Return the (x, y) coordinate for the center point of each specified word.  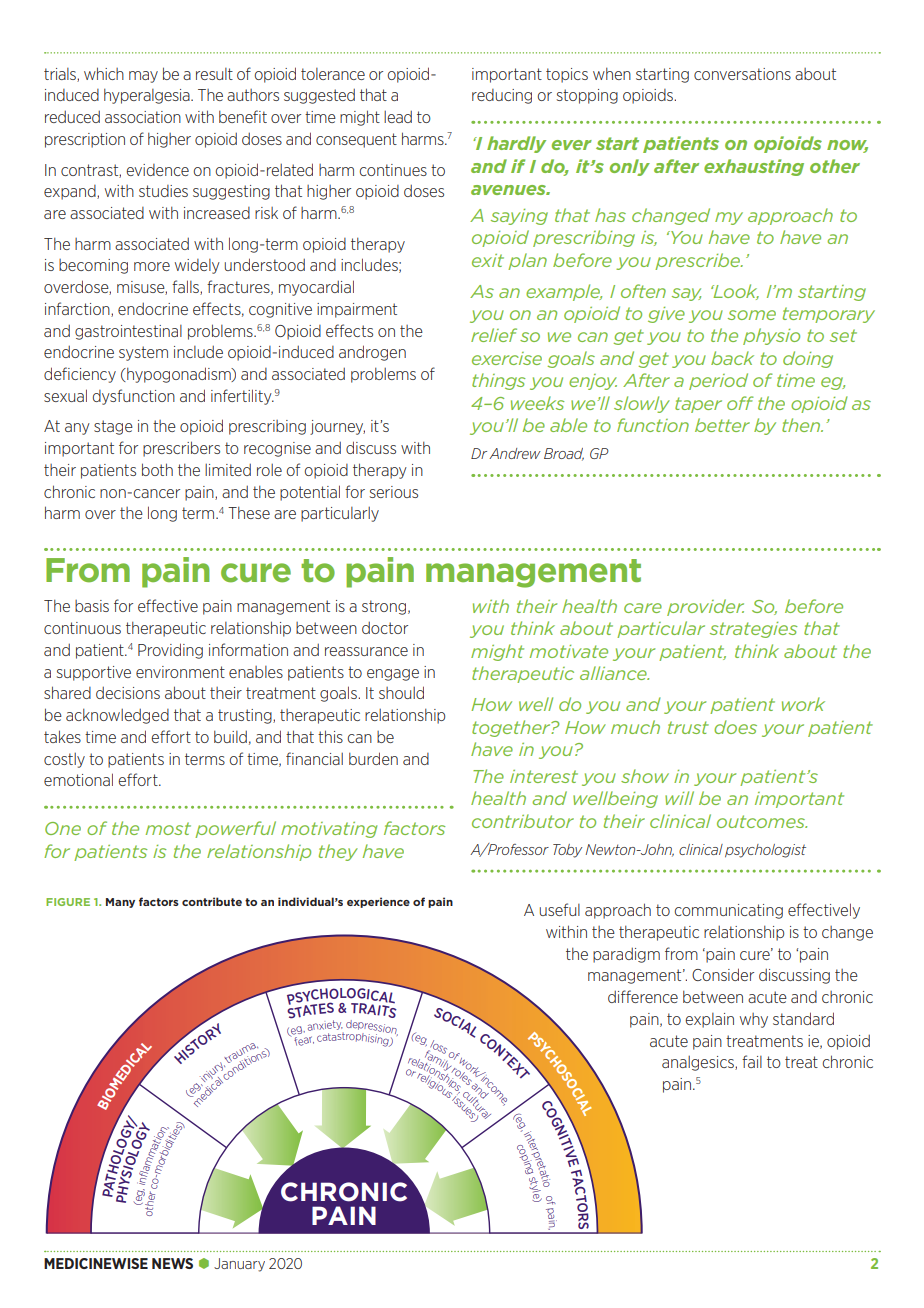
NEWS (172, 1263)
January (239, 1265)
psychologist (765, 851)
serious (394, 492)
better (722, 425)
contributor (523, 821)
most (168, 828)
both (157, 469)
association (143, 117)
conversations (742, 74)
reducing (502, 96)
